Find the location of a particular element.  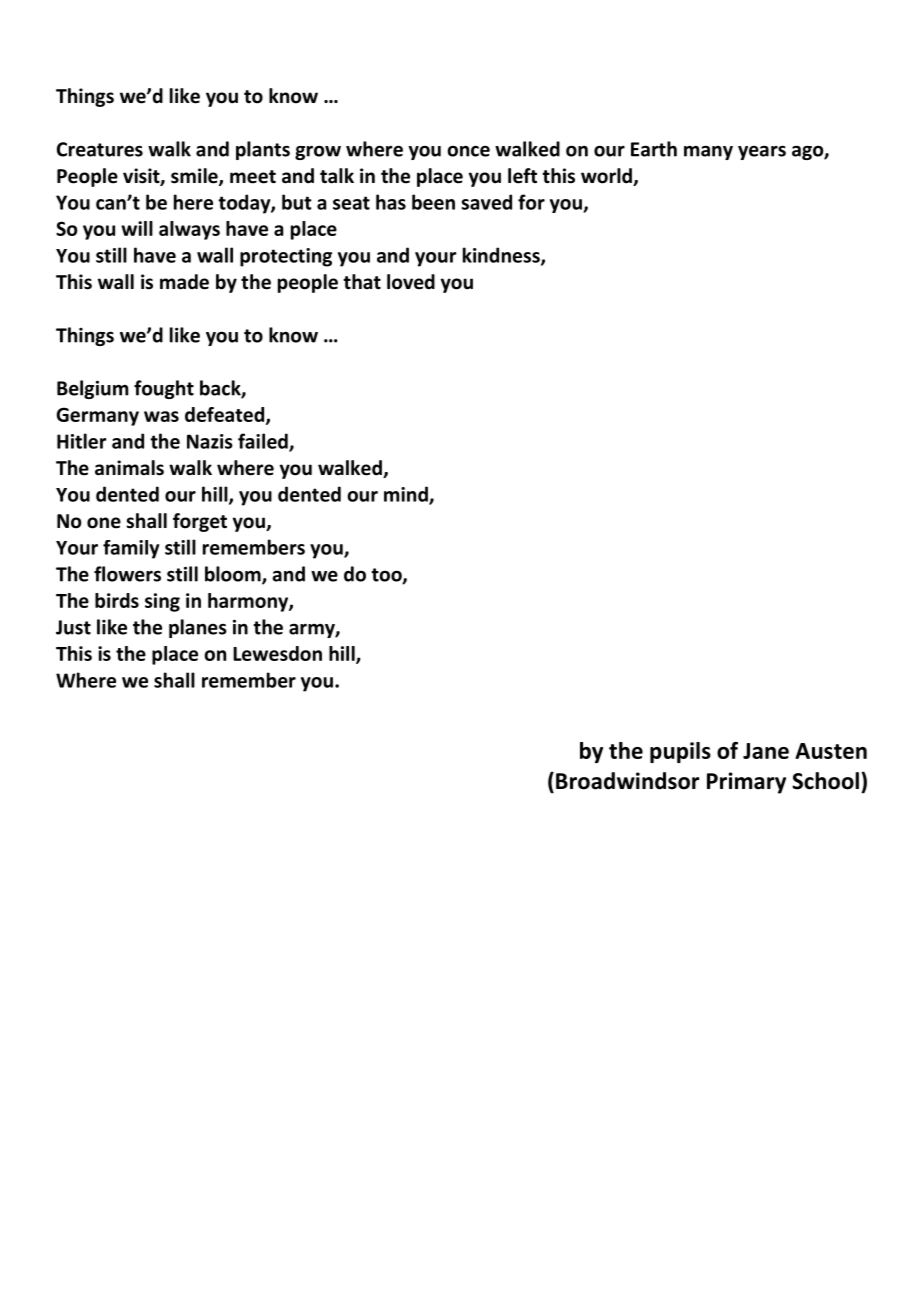

kindness is located at coordinates (502, 256).
